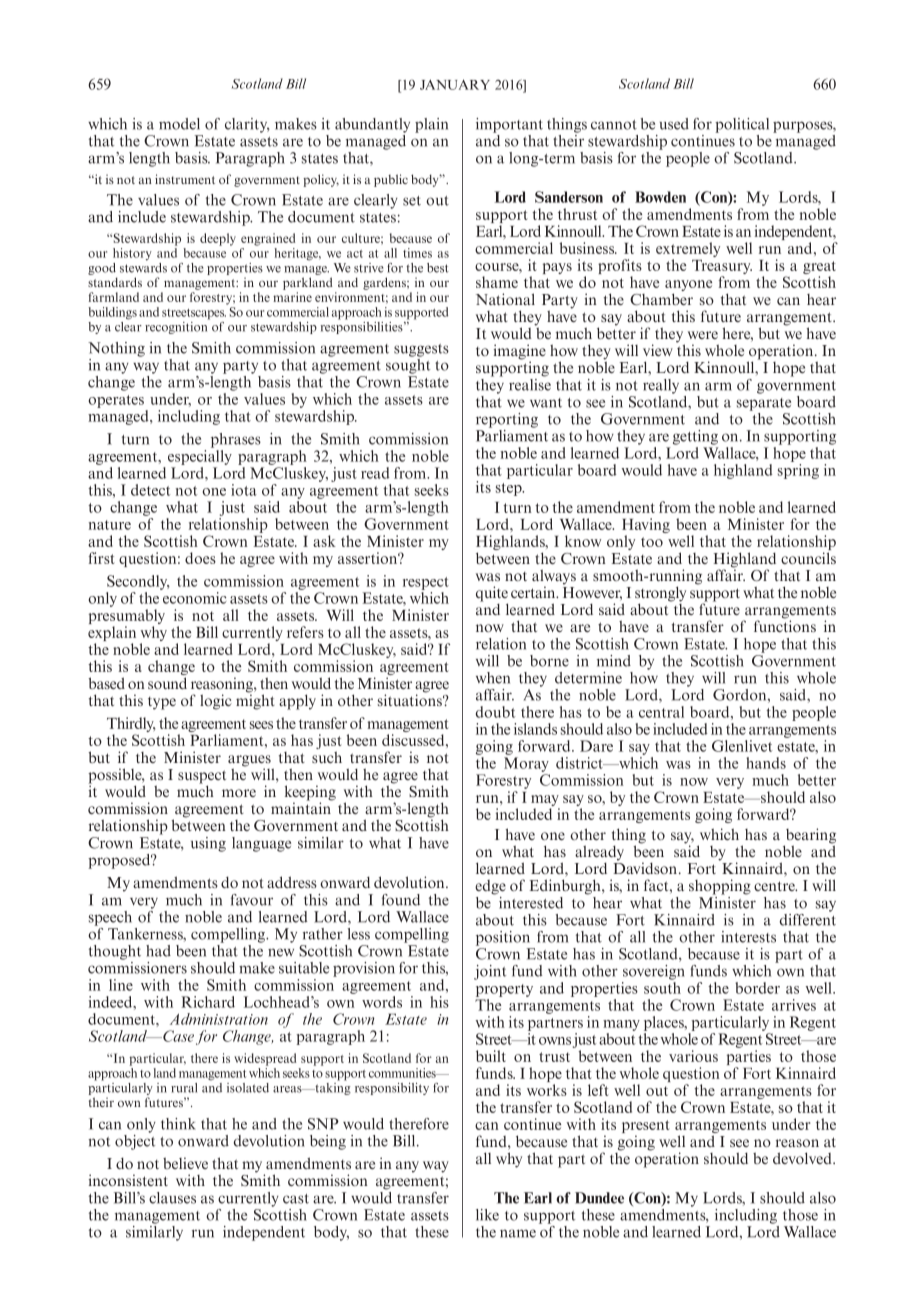  I want to click on suggests, so click(421, 350).
